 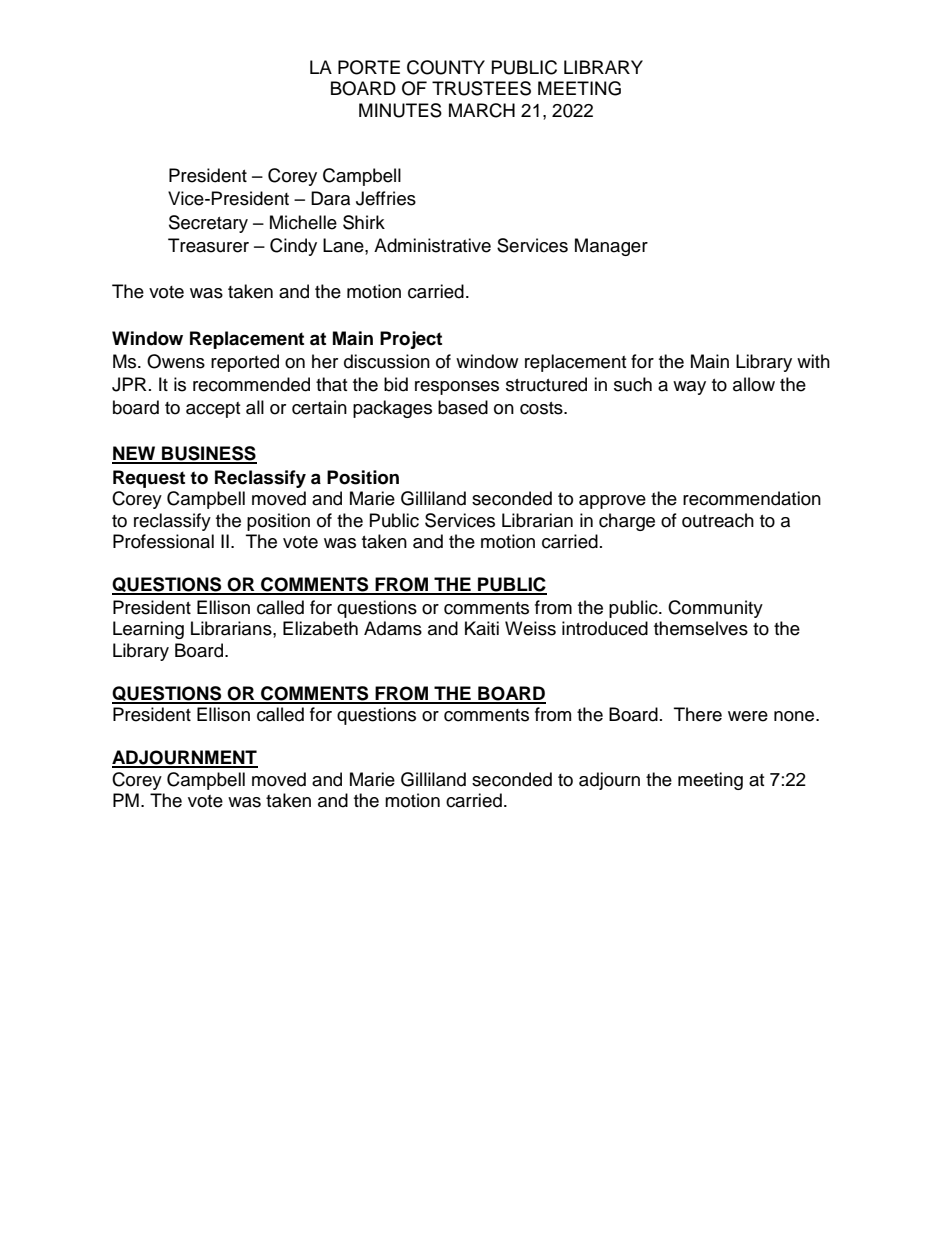 I want to click on TRUSTEES, so click(x=481, y=88).
